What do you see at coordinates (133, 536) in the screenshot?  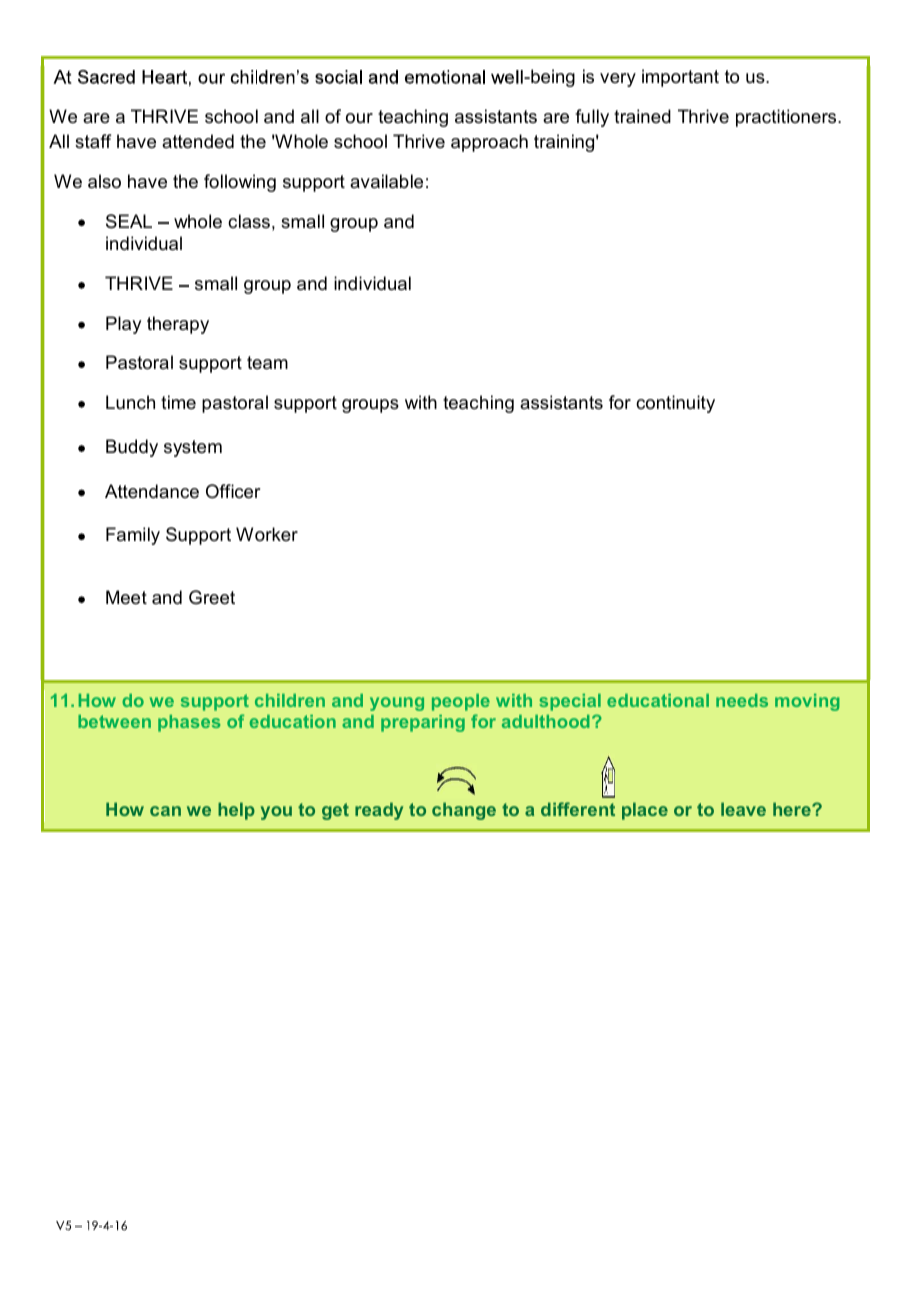 I see `Family` at bounding box center [133, 536].
